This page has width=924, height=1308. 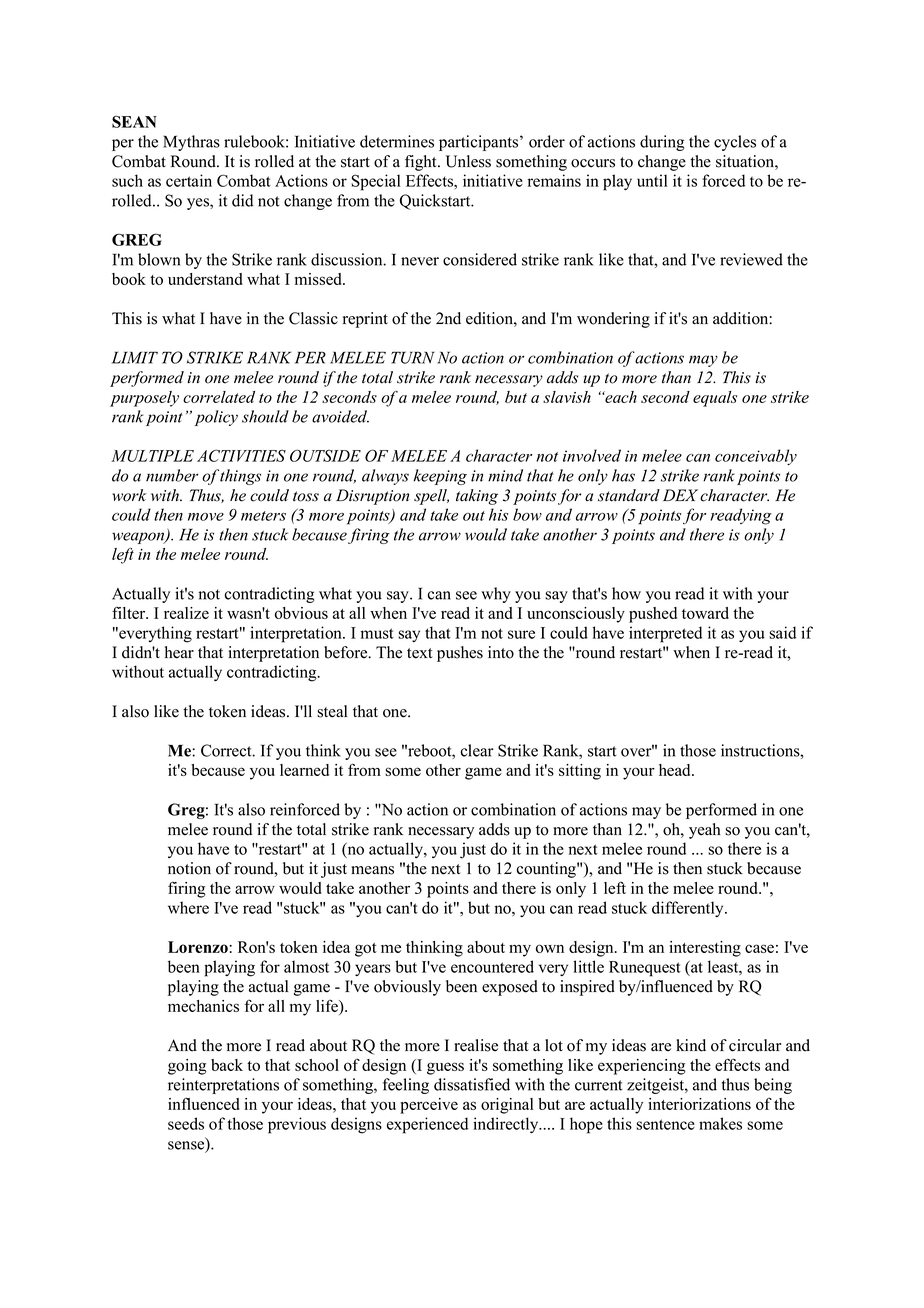 What do you see at coordinates (186, 613) in the page?
I see `realize` at bounding box center [186, 613].
